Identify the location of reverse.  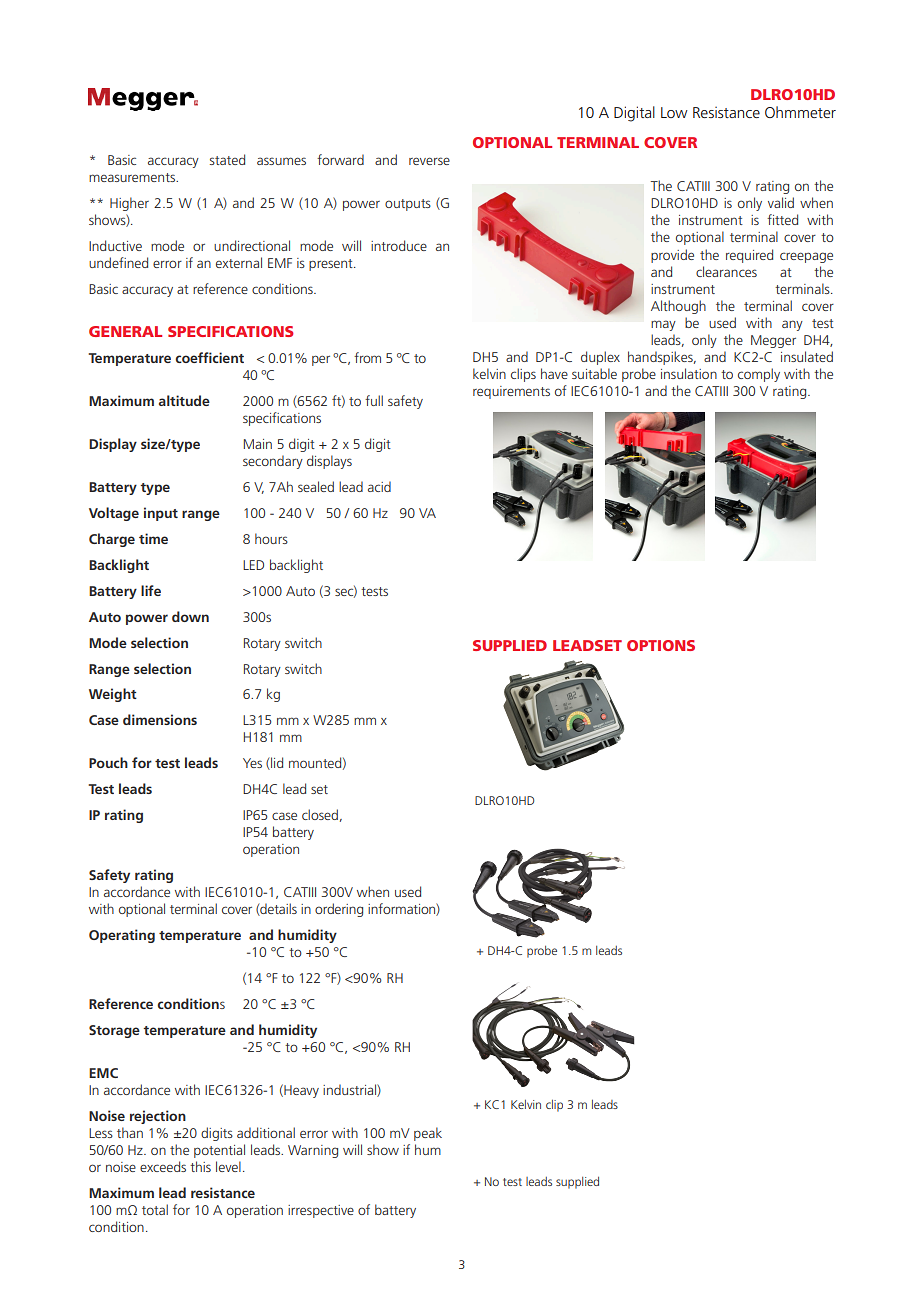
(429, 161).
